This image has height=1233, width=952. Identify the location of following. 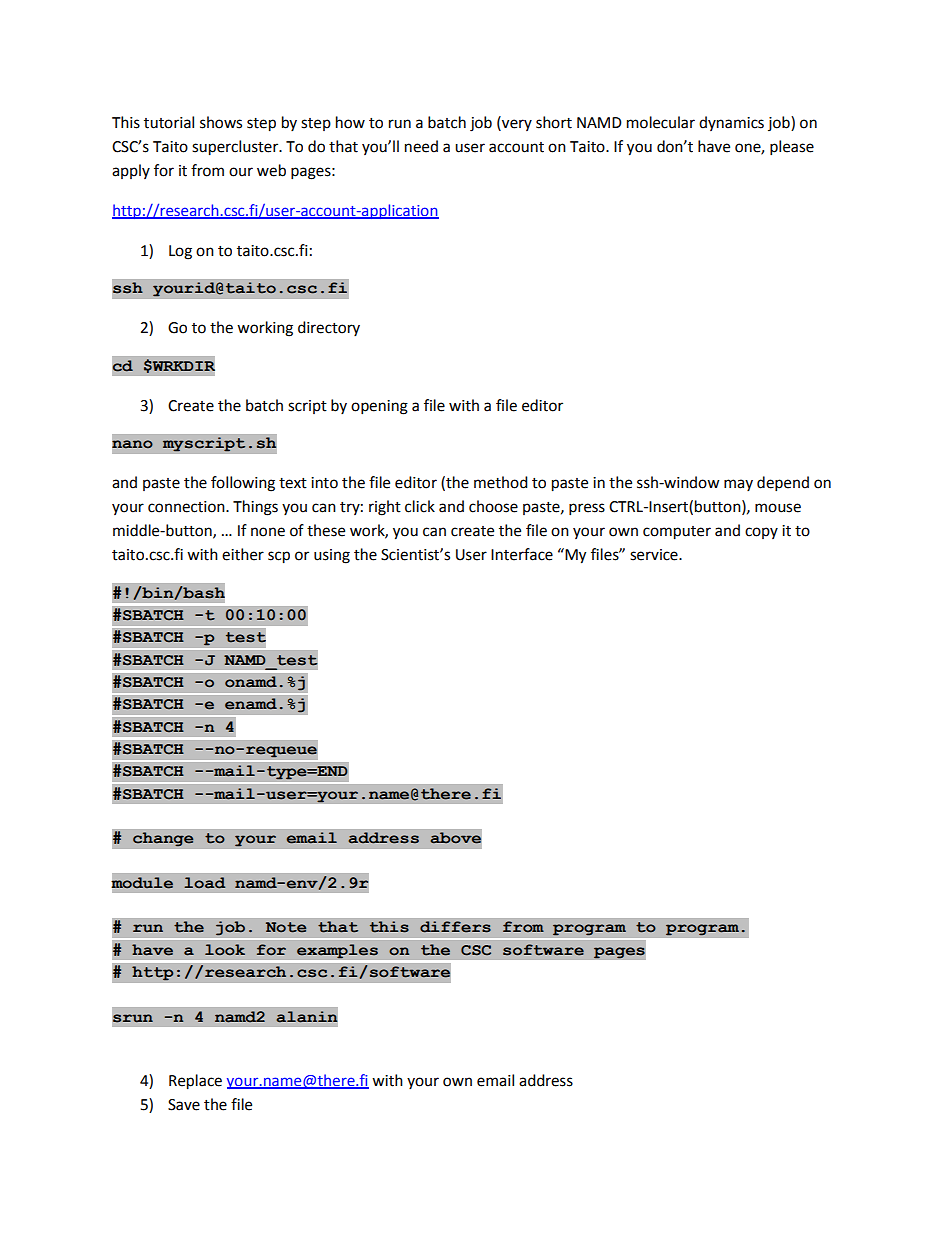
(243, 484).
